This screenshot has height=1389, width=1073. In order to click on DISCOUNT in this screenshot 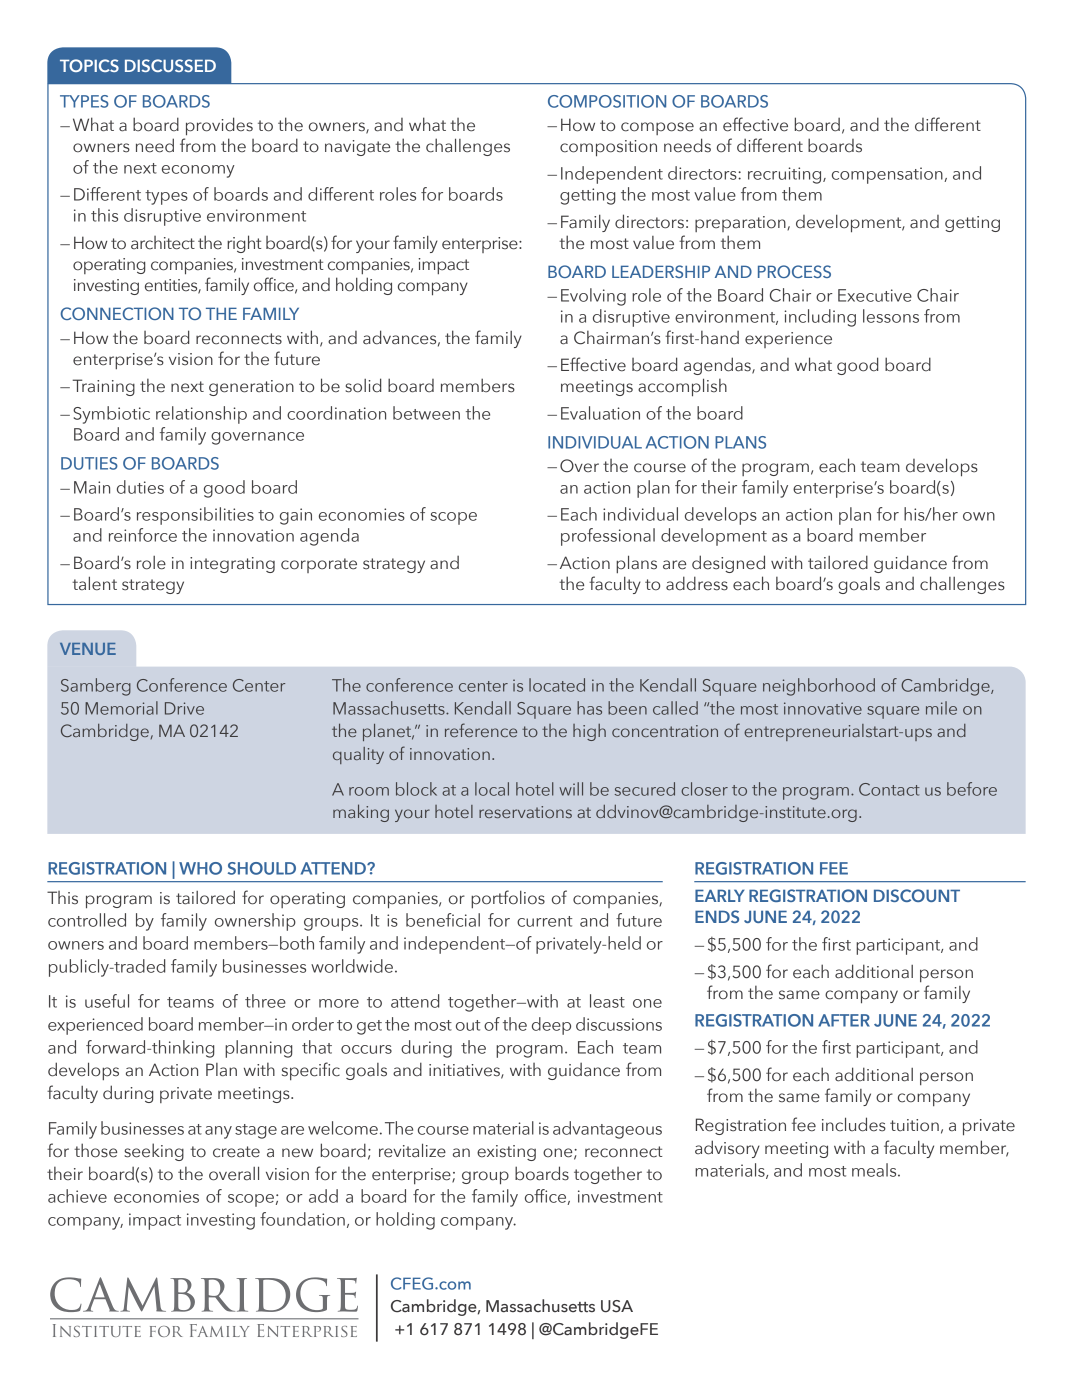, I will do `click(917, 895)`.
